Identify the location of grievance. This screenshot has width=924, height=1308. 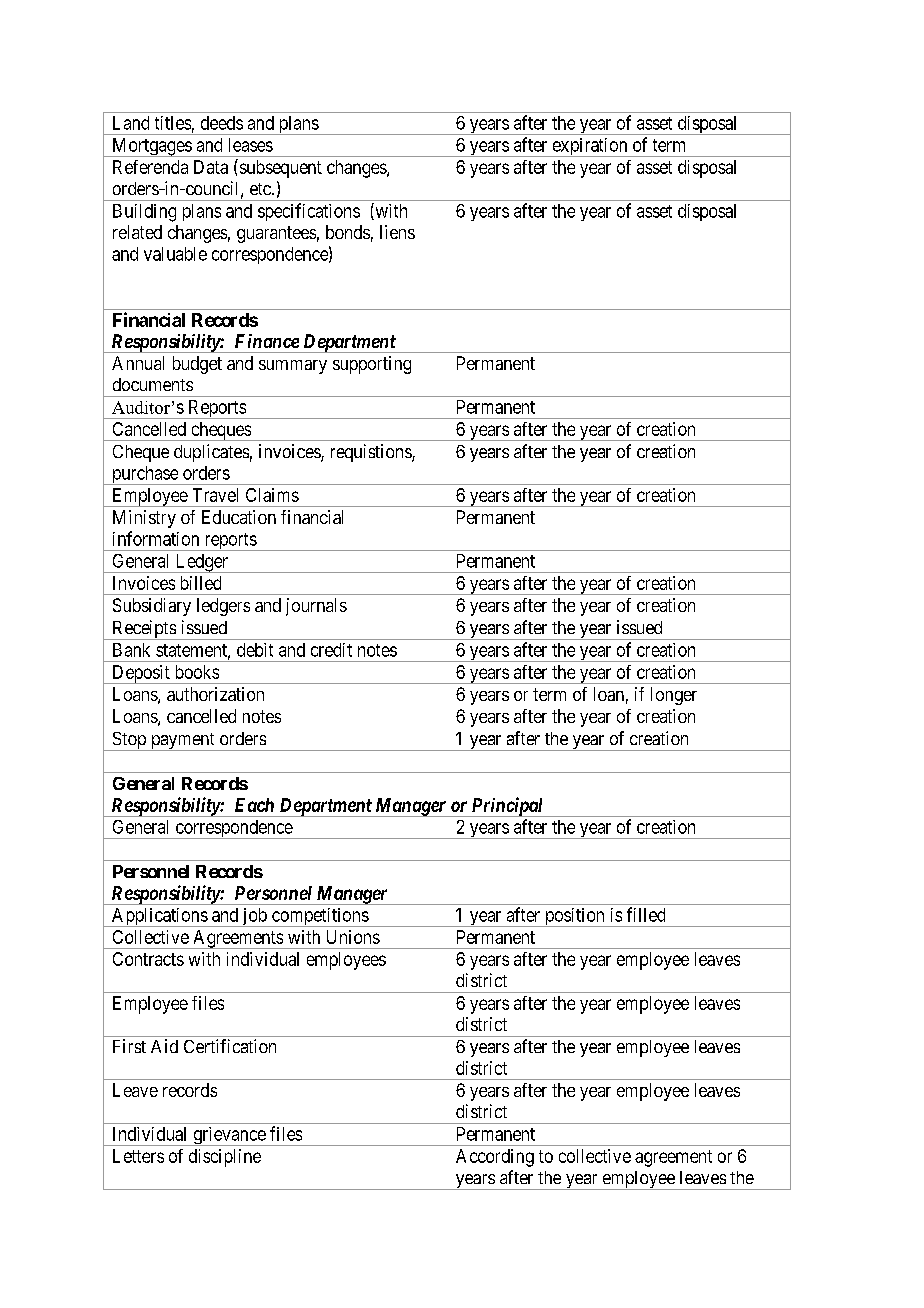
(229, 1136).
